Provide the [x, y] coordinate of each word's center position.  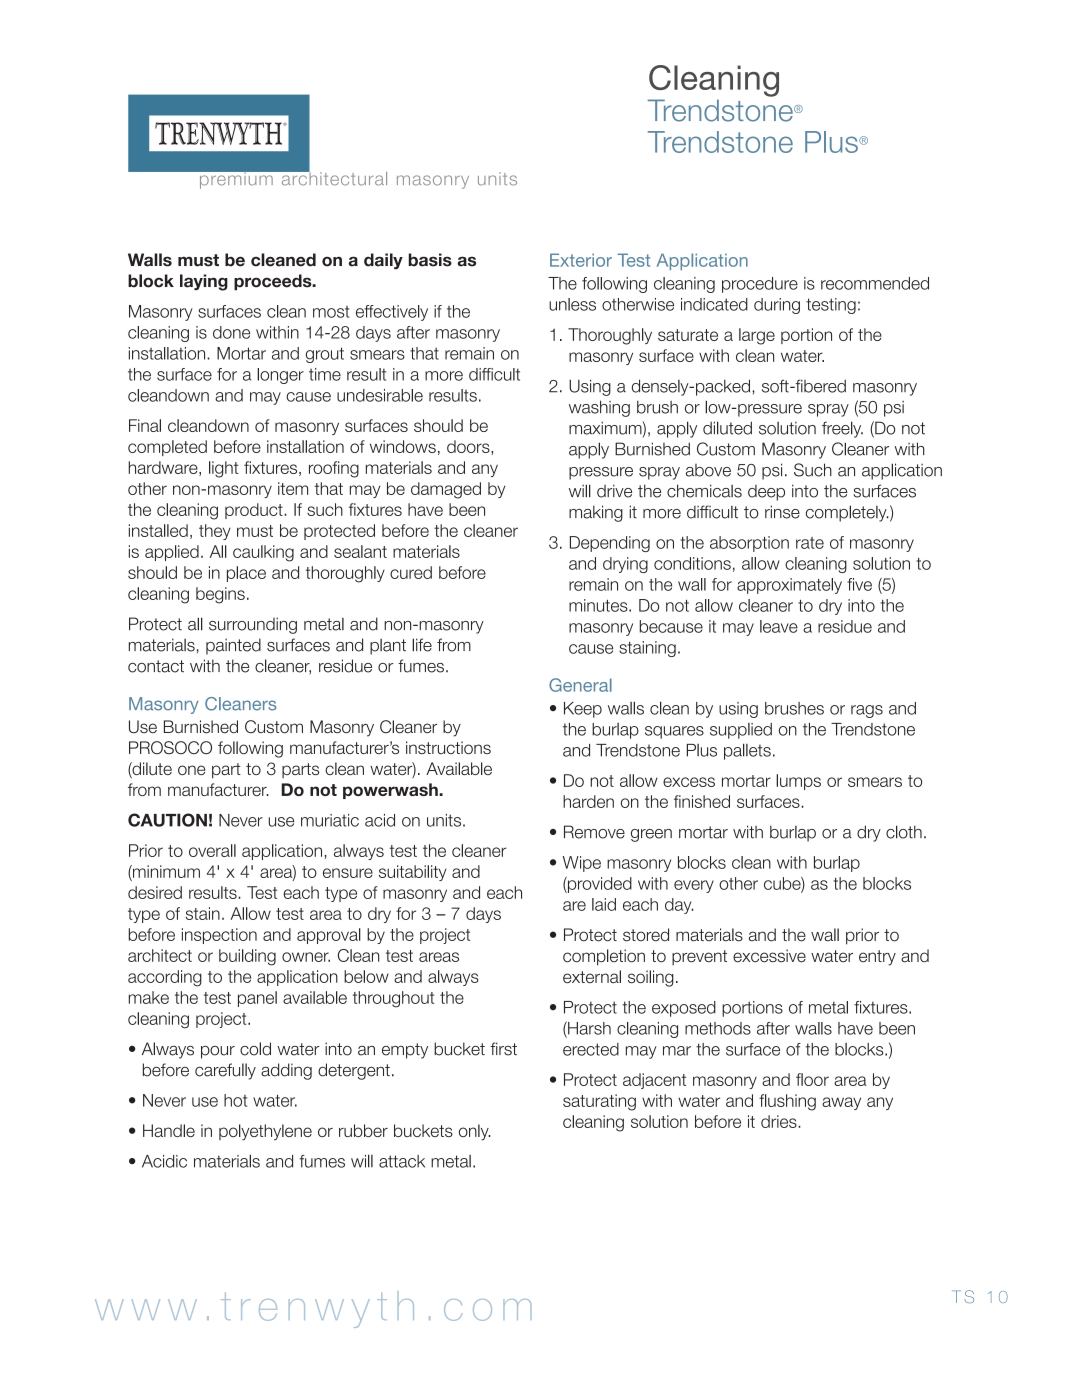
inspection [219, 936]
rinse [782, 512]
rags [867, 711]
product [255, 511]
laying [204, 282]
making [596, 513]
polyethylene [265, 1132]
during [777, 306]
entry [877, 958]
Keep [583, 710]
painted [233, 646]
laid [604, 904]
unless [572, 304]
